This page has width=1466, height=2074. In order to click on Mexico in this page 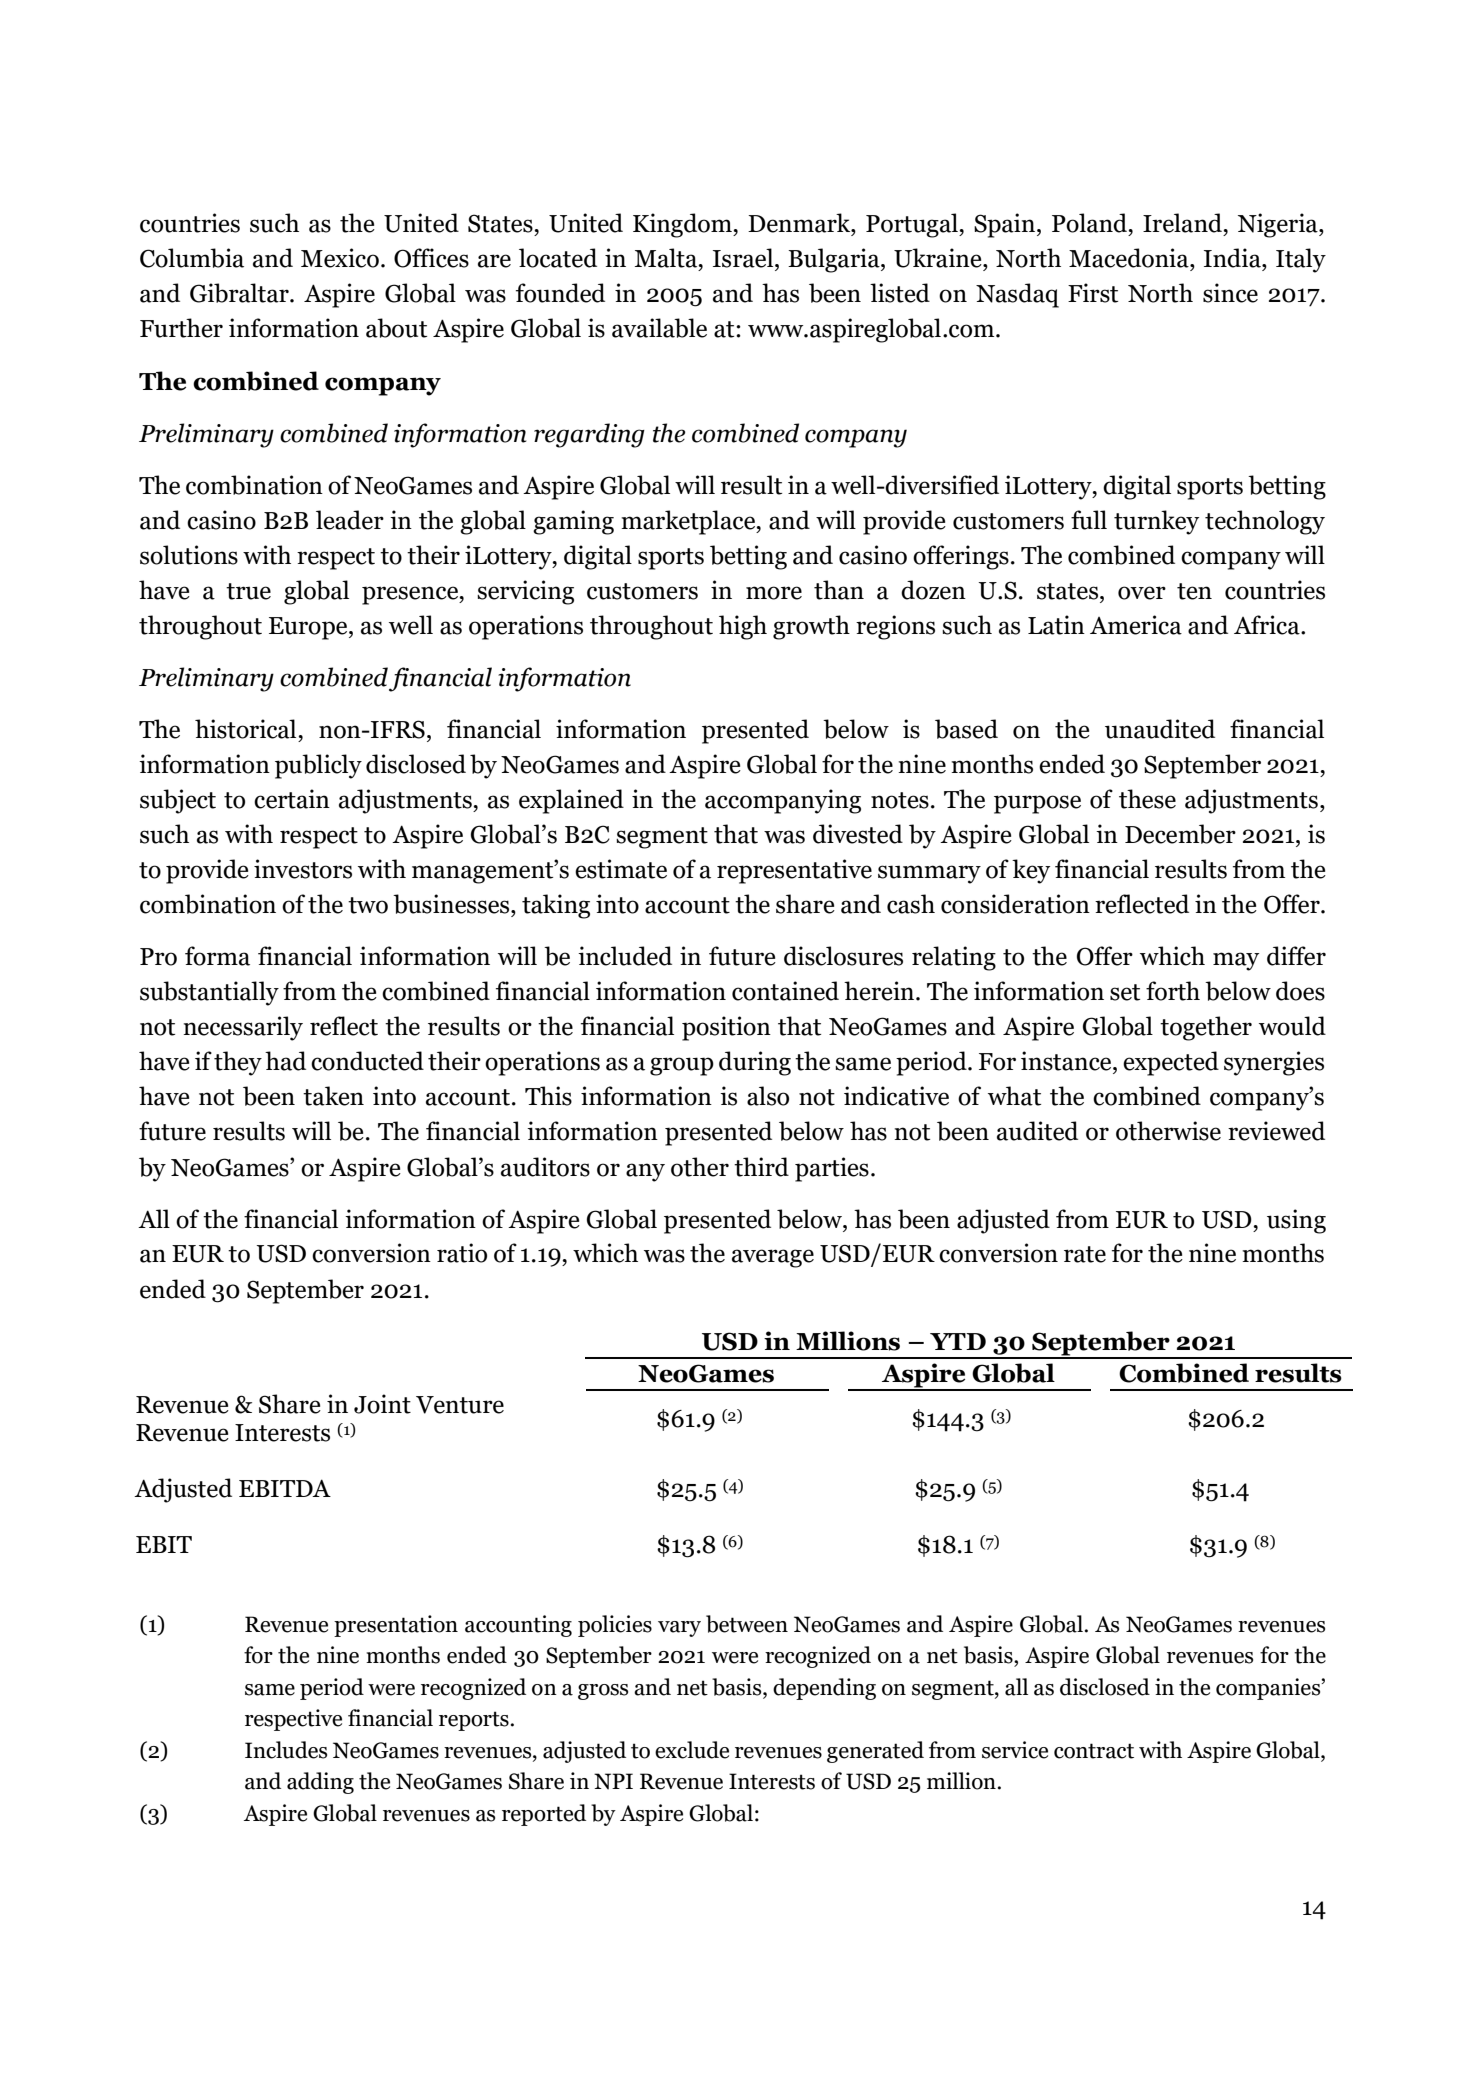, I will do `click(340, 258)`.
